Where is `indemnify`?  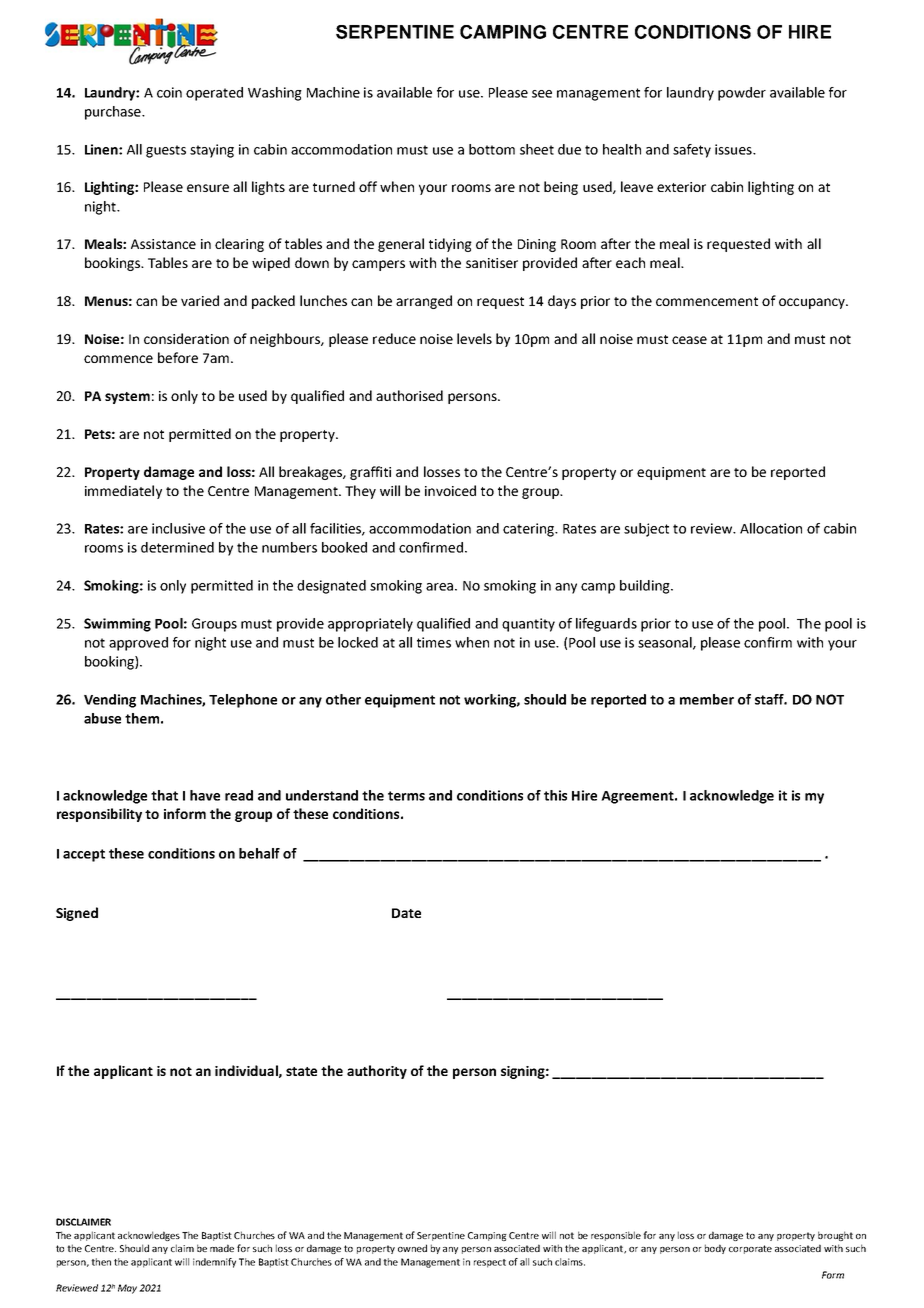 indemnify is located at coordinates (214, 1263).
